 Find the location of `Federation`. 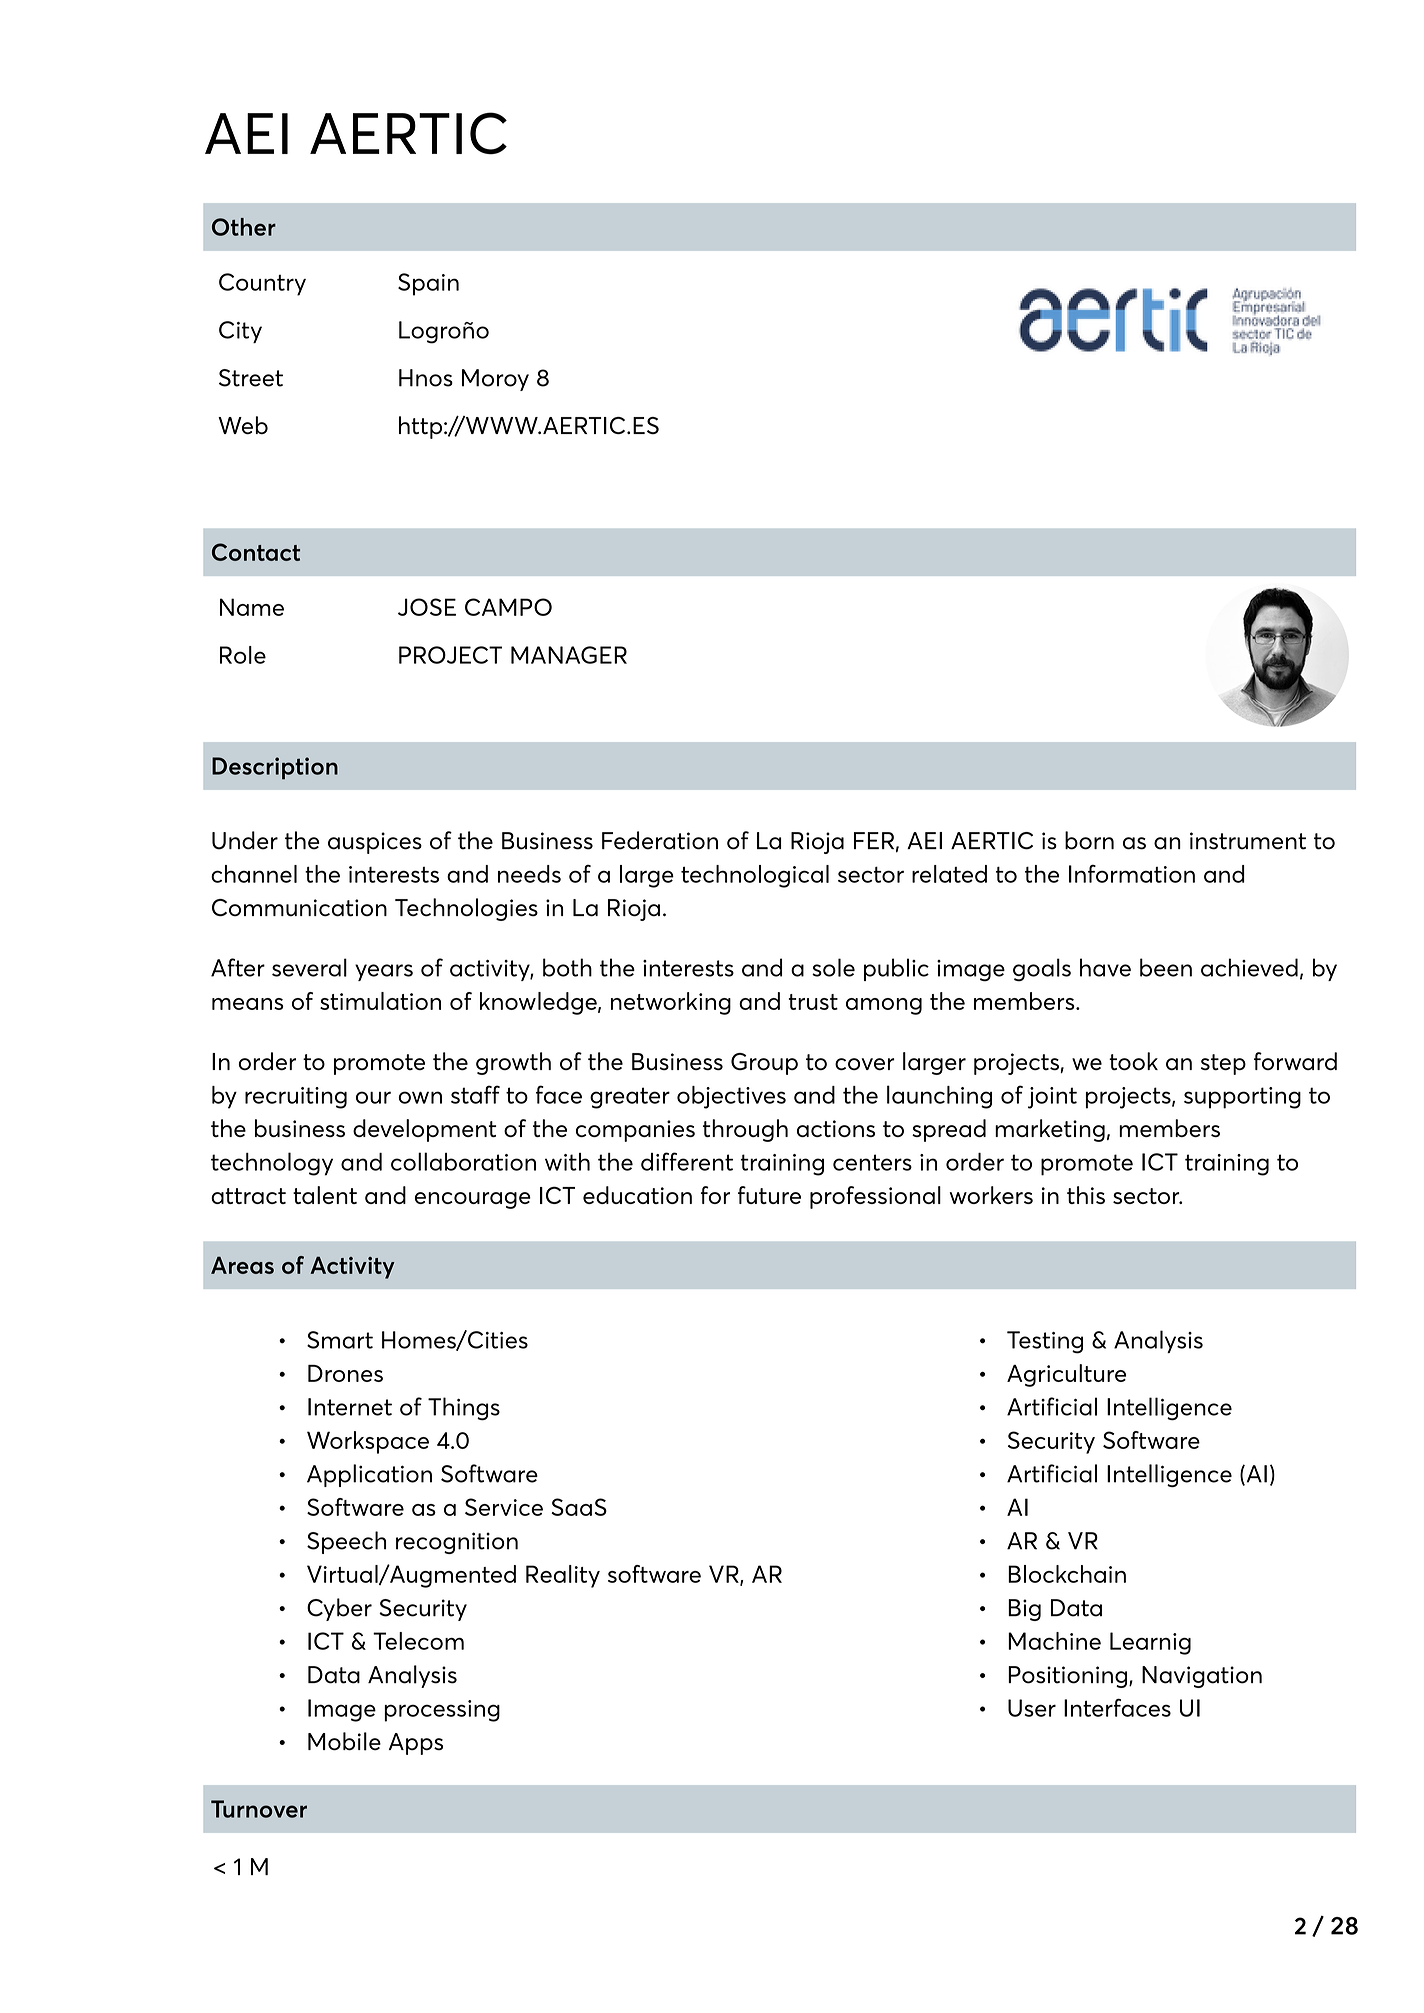

Federation is located at coordinates (660, 840).
